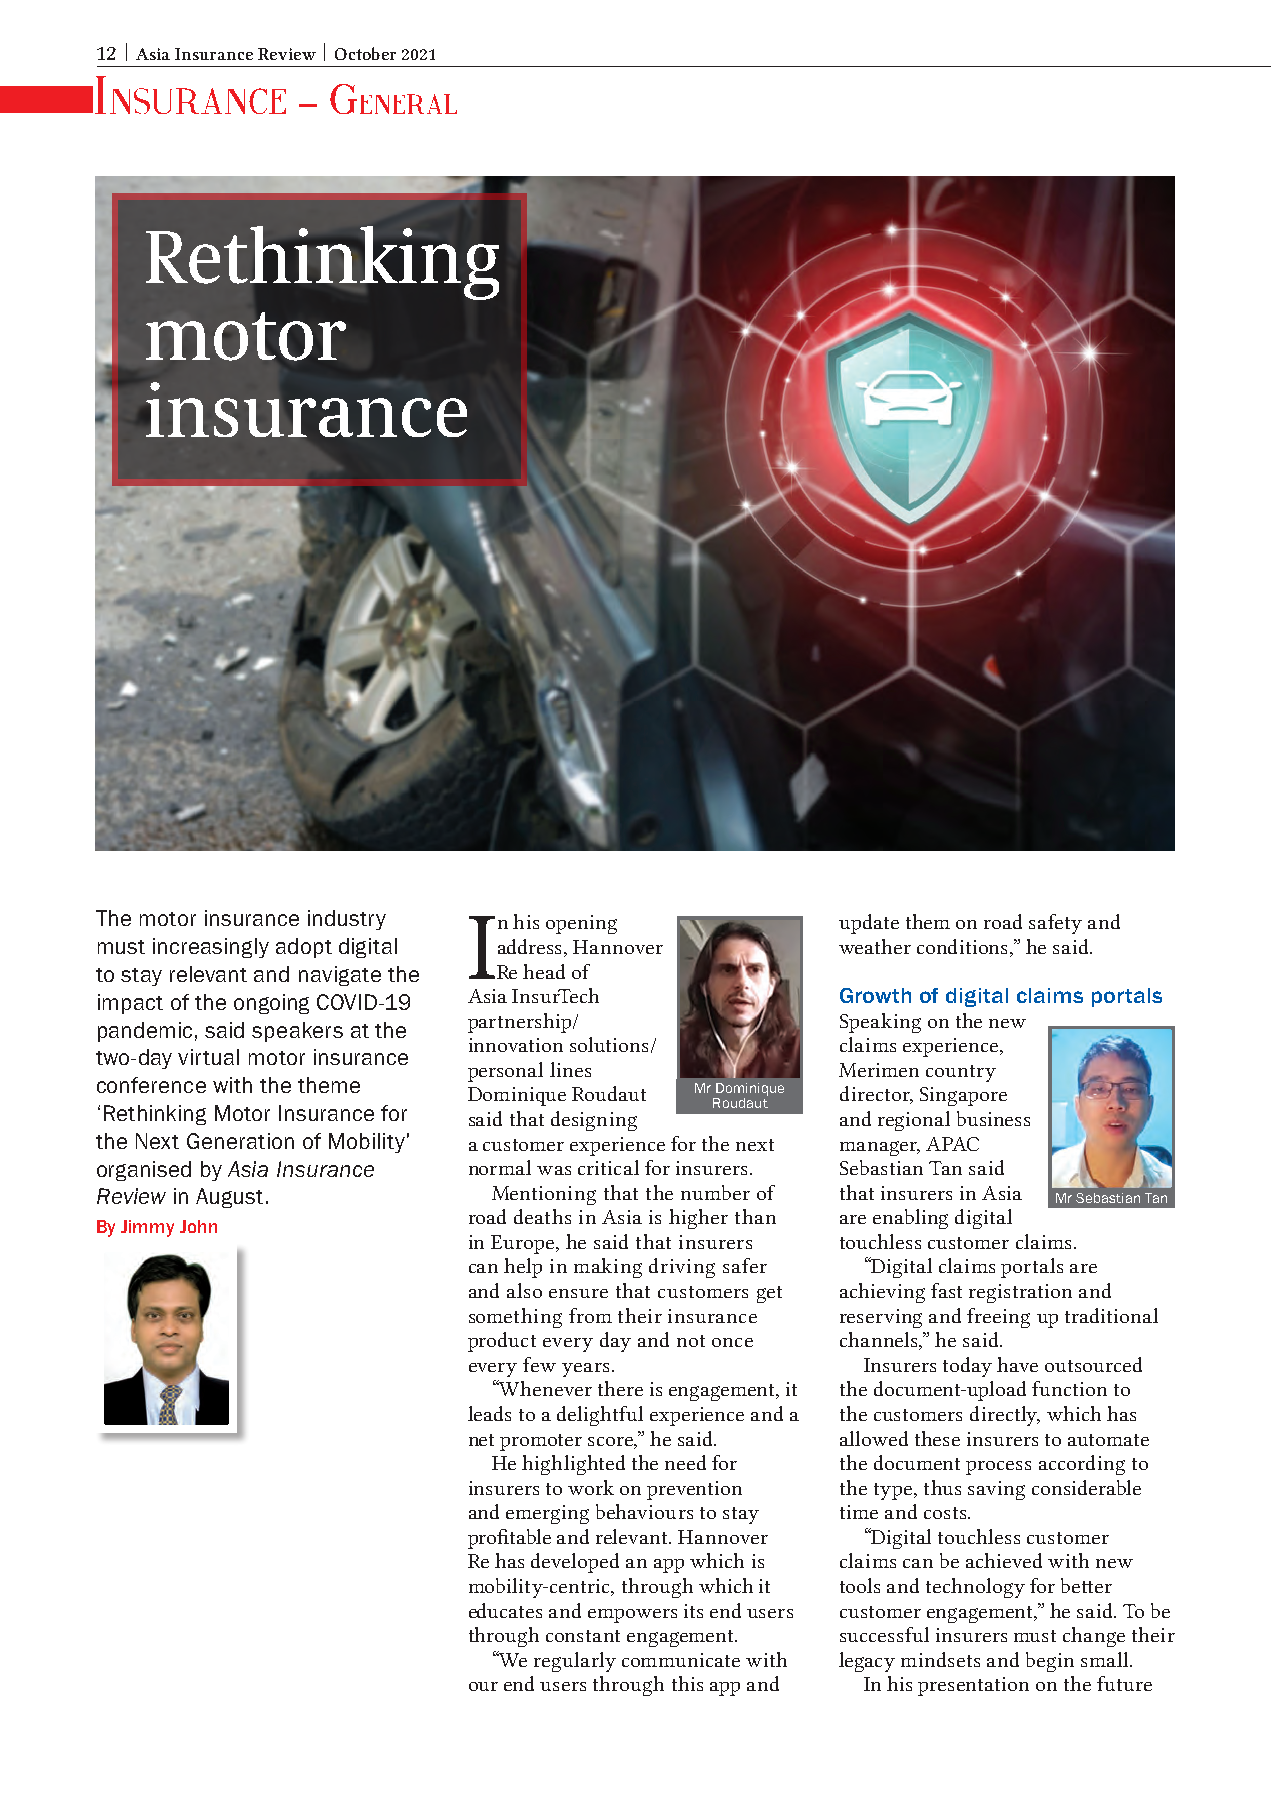  Describe the element at coordinates (211, 948) in the screenshot. I see `increasingly` at that location.
